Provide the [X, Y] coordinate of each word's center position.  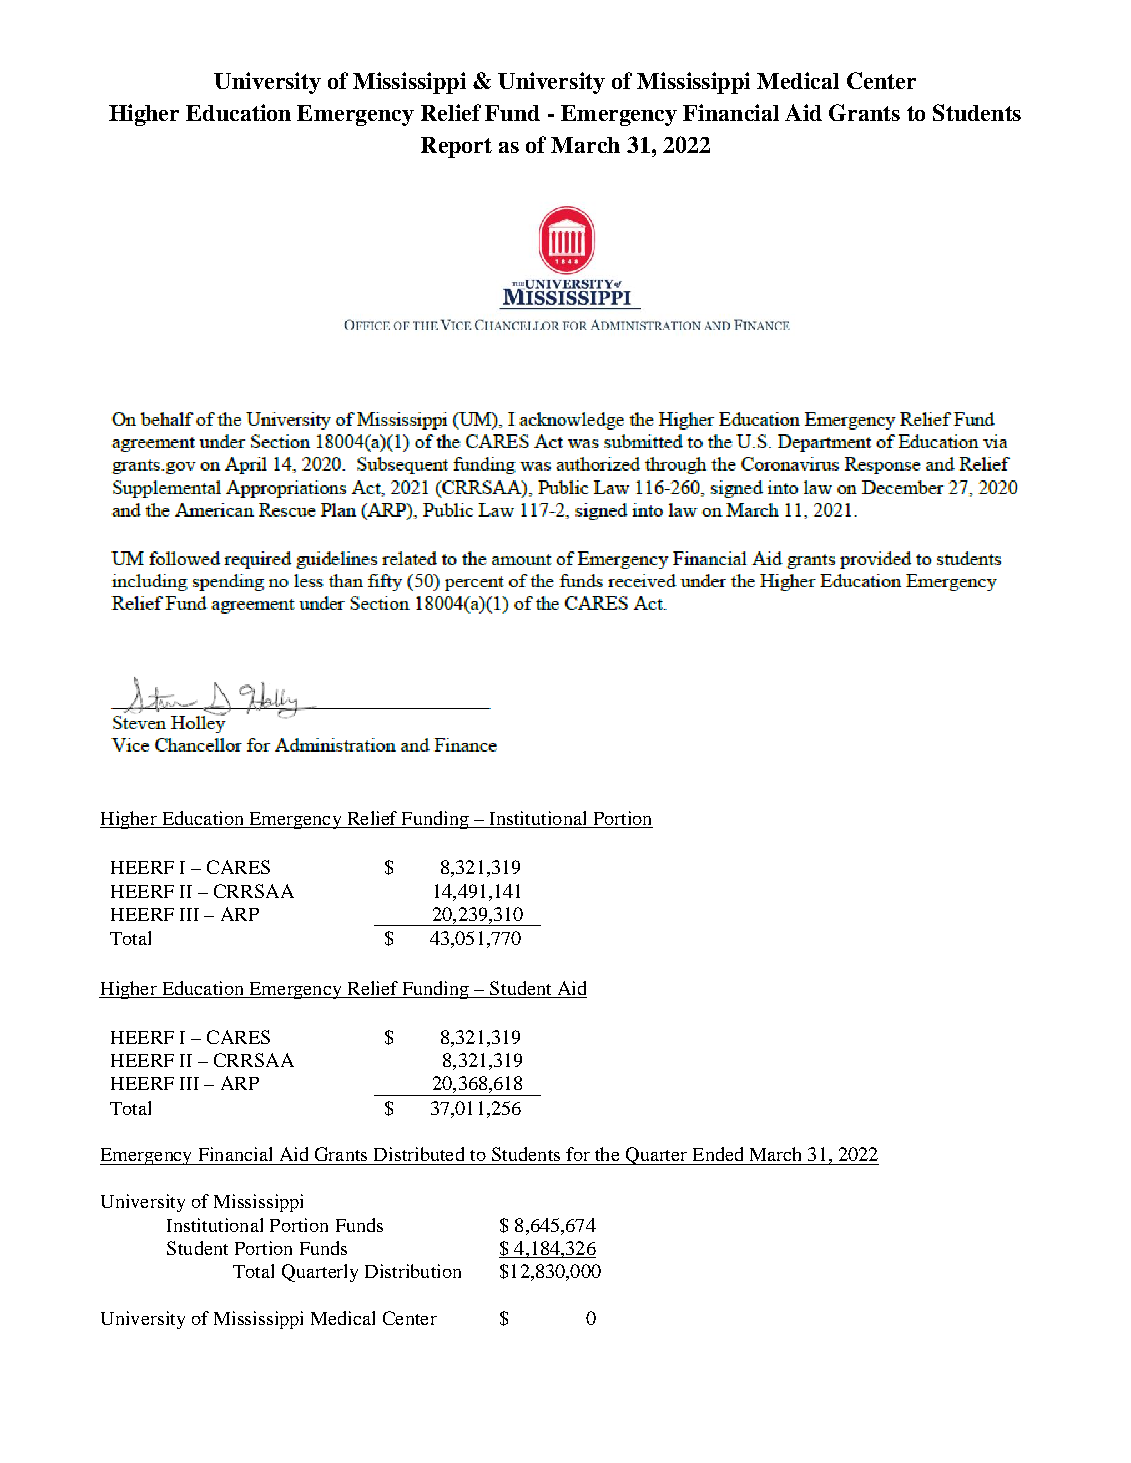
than [252, 581]
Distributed [419, 1154]
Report [456, 147]
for [578, 1154]
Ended [718, 1154]
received [566, 580]
